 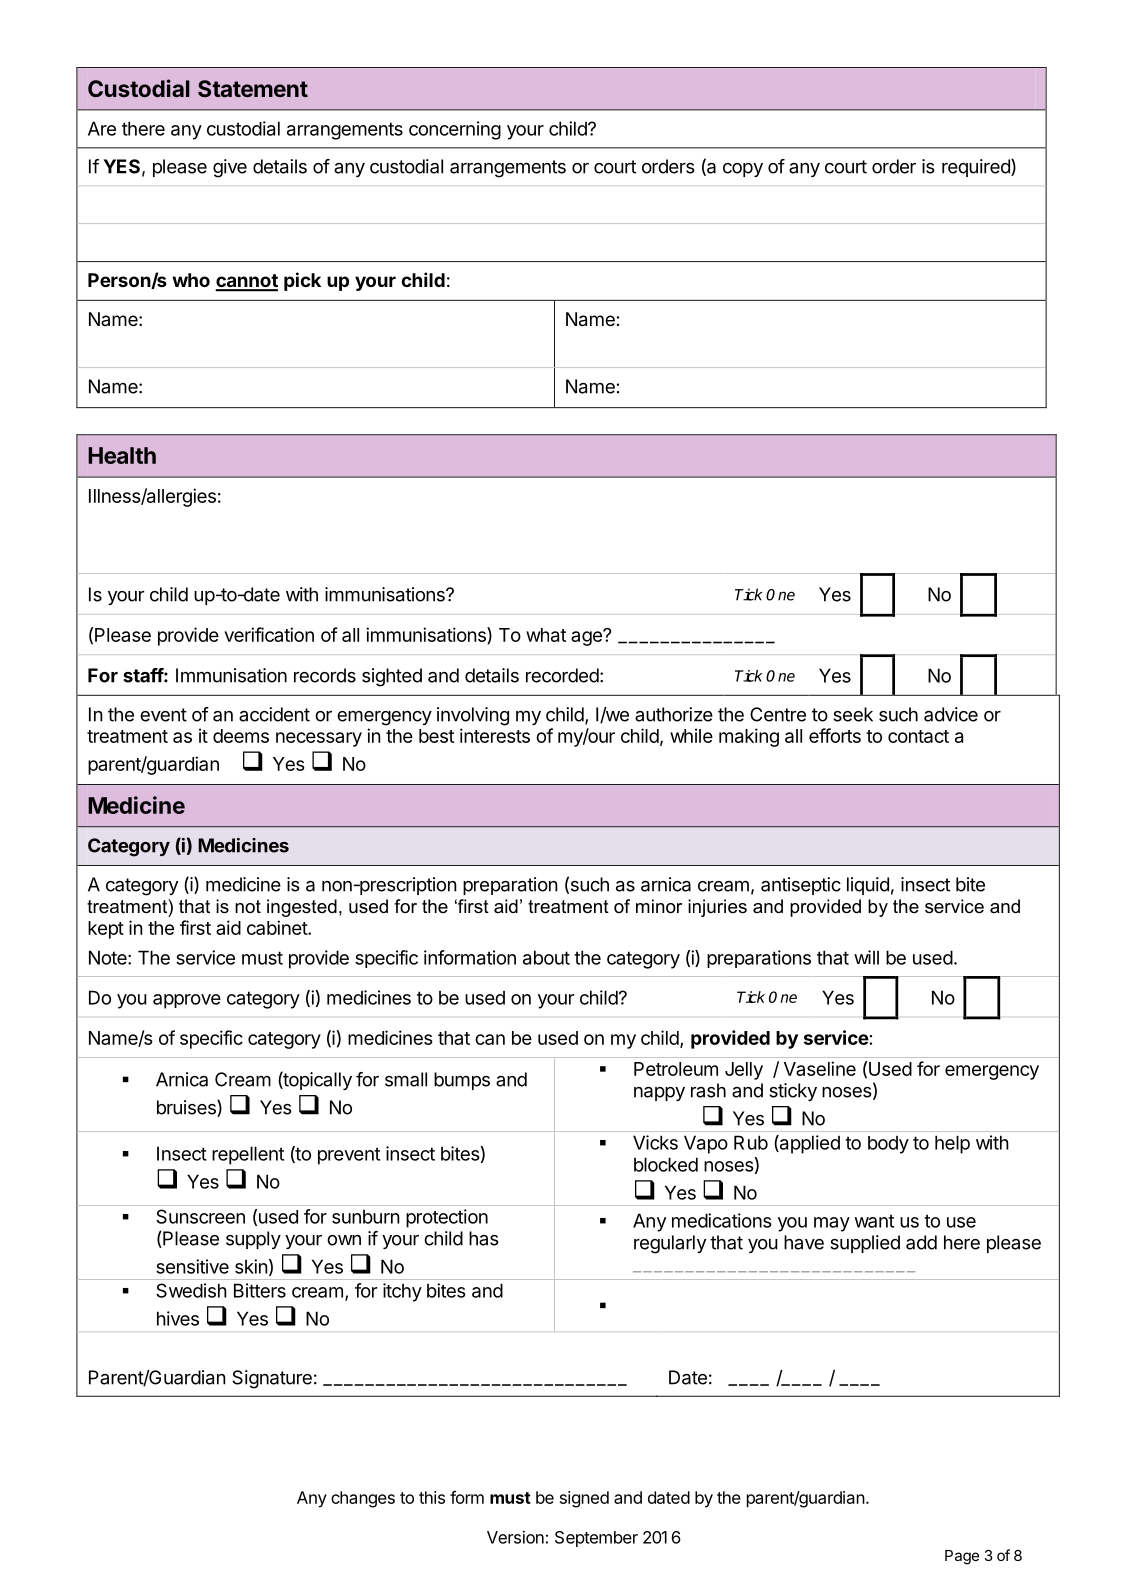 What do you see at coordinates (868, 886) in the document?
I see `liquid` at bounding box center [868, 886].
